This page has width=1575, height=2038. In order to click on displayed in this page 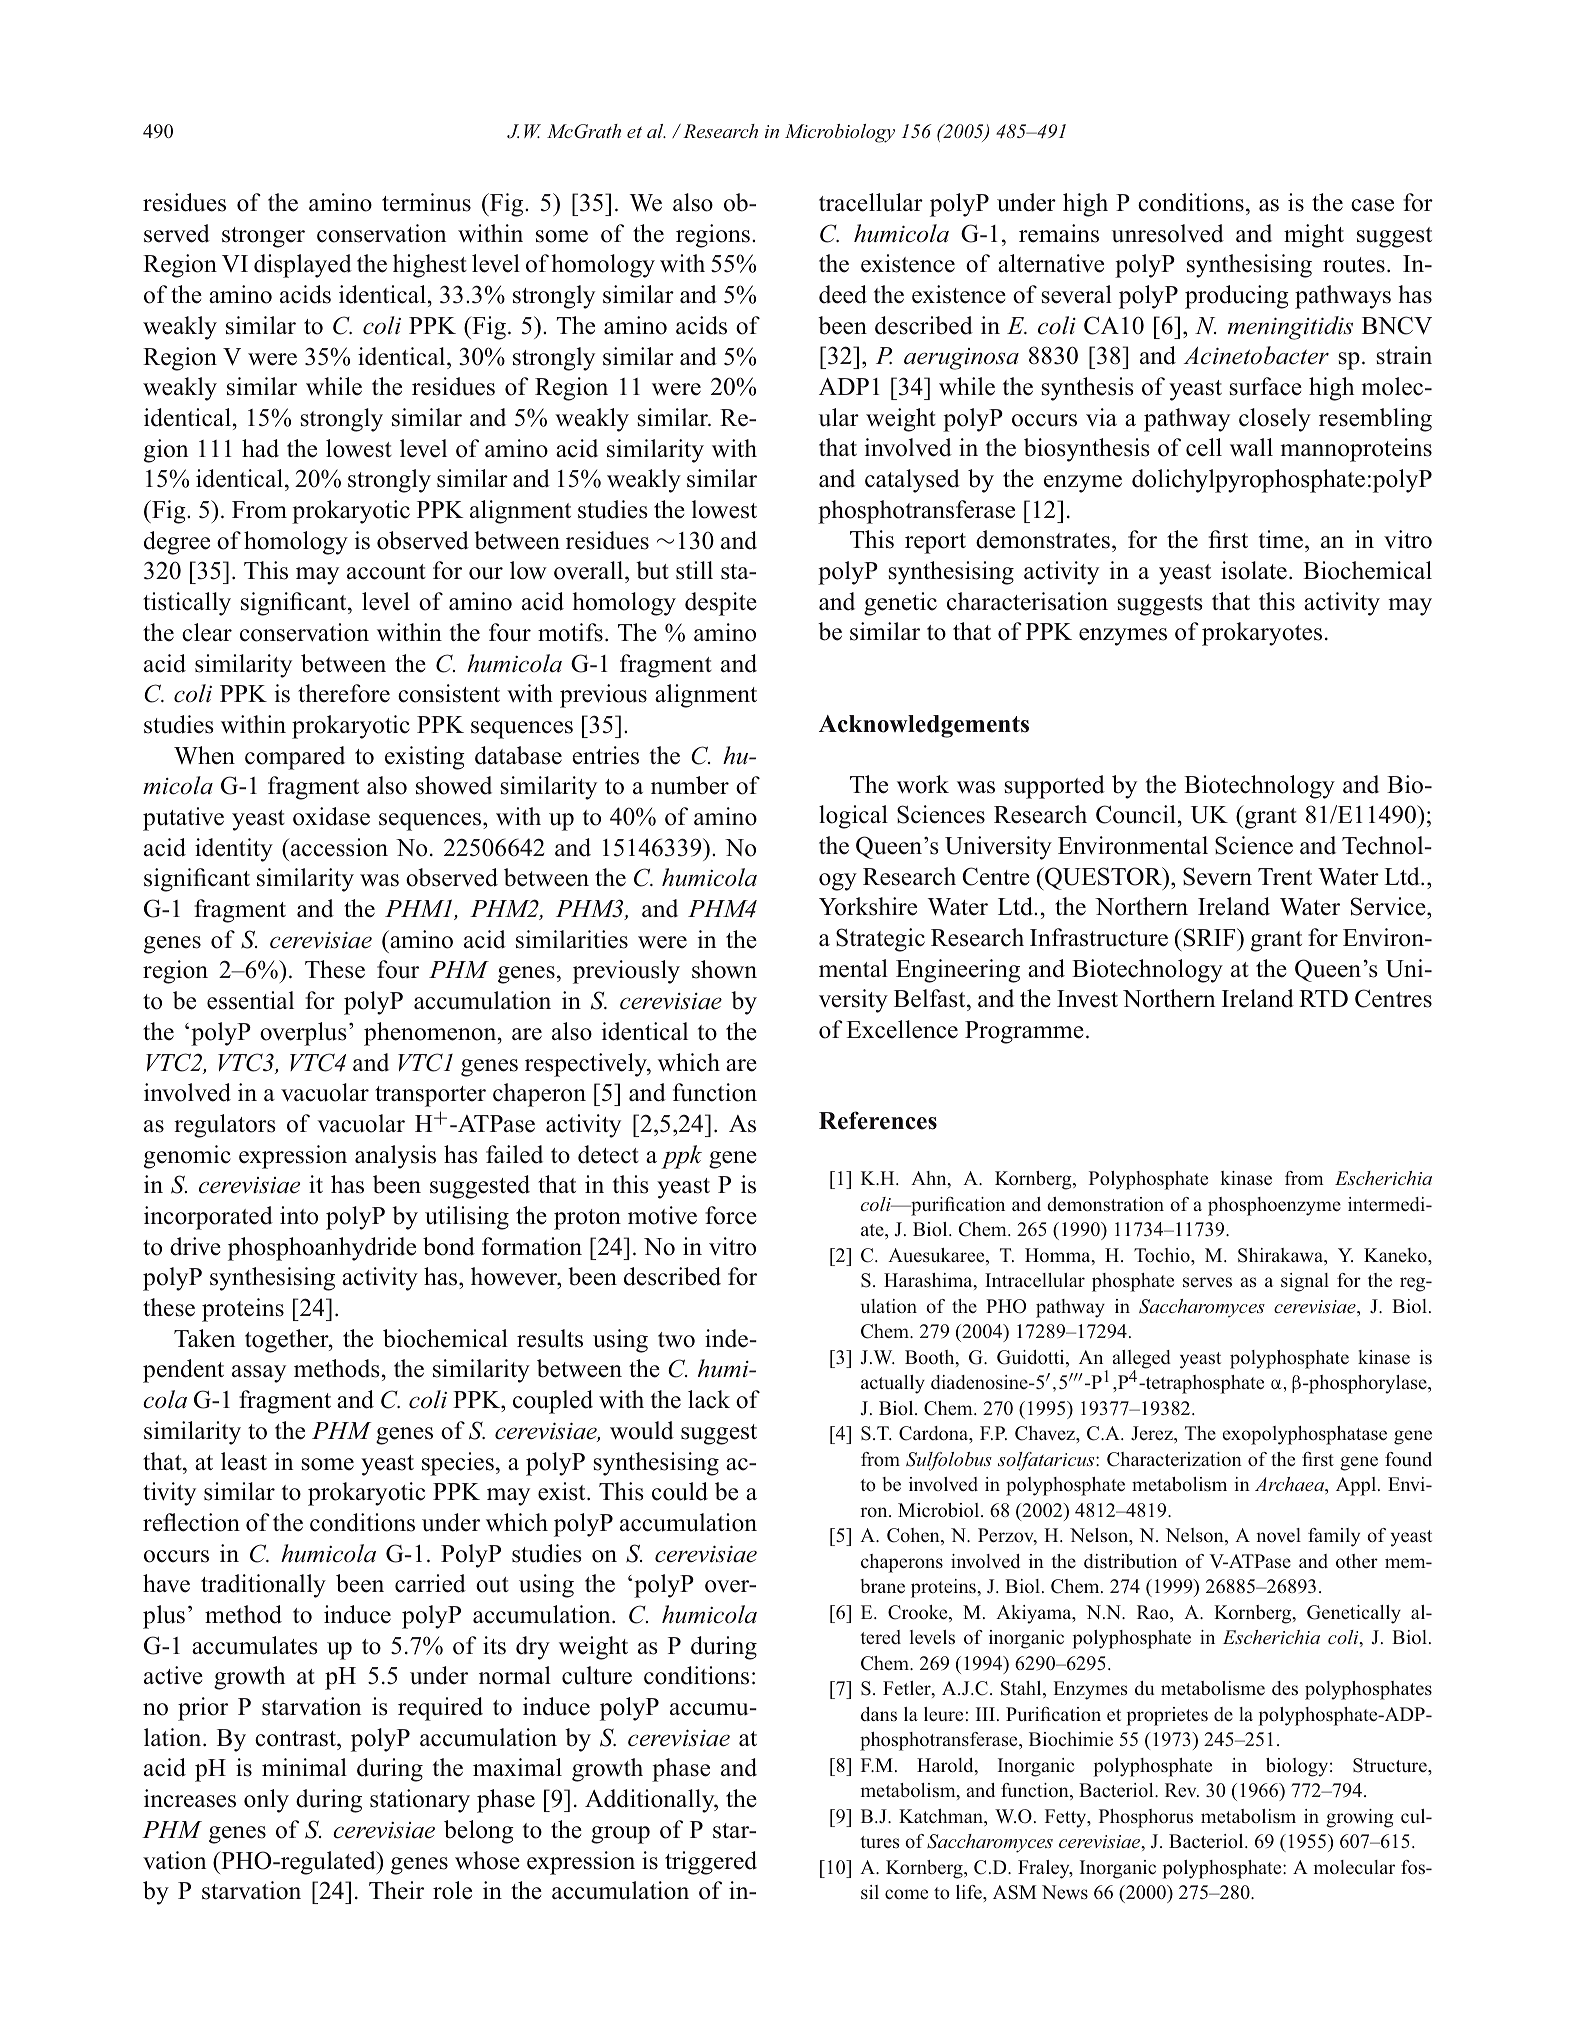, I will do `click(303, 266)`.
